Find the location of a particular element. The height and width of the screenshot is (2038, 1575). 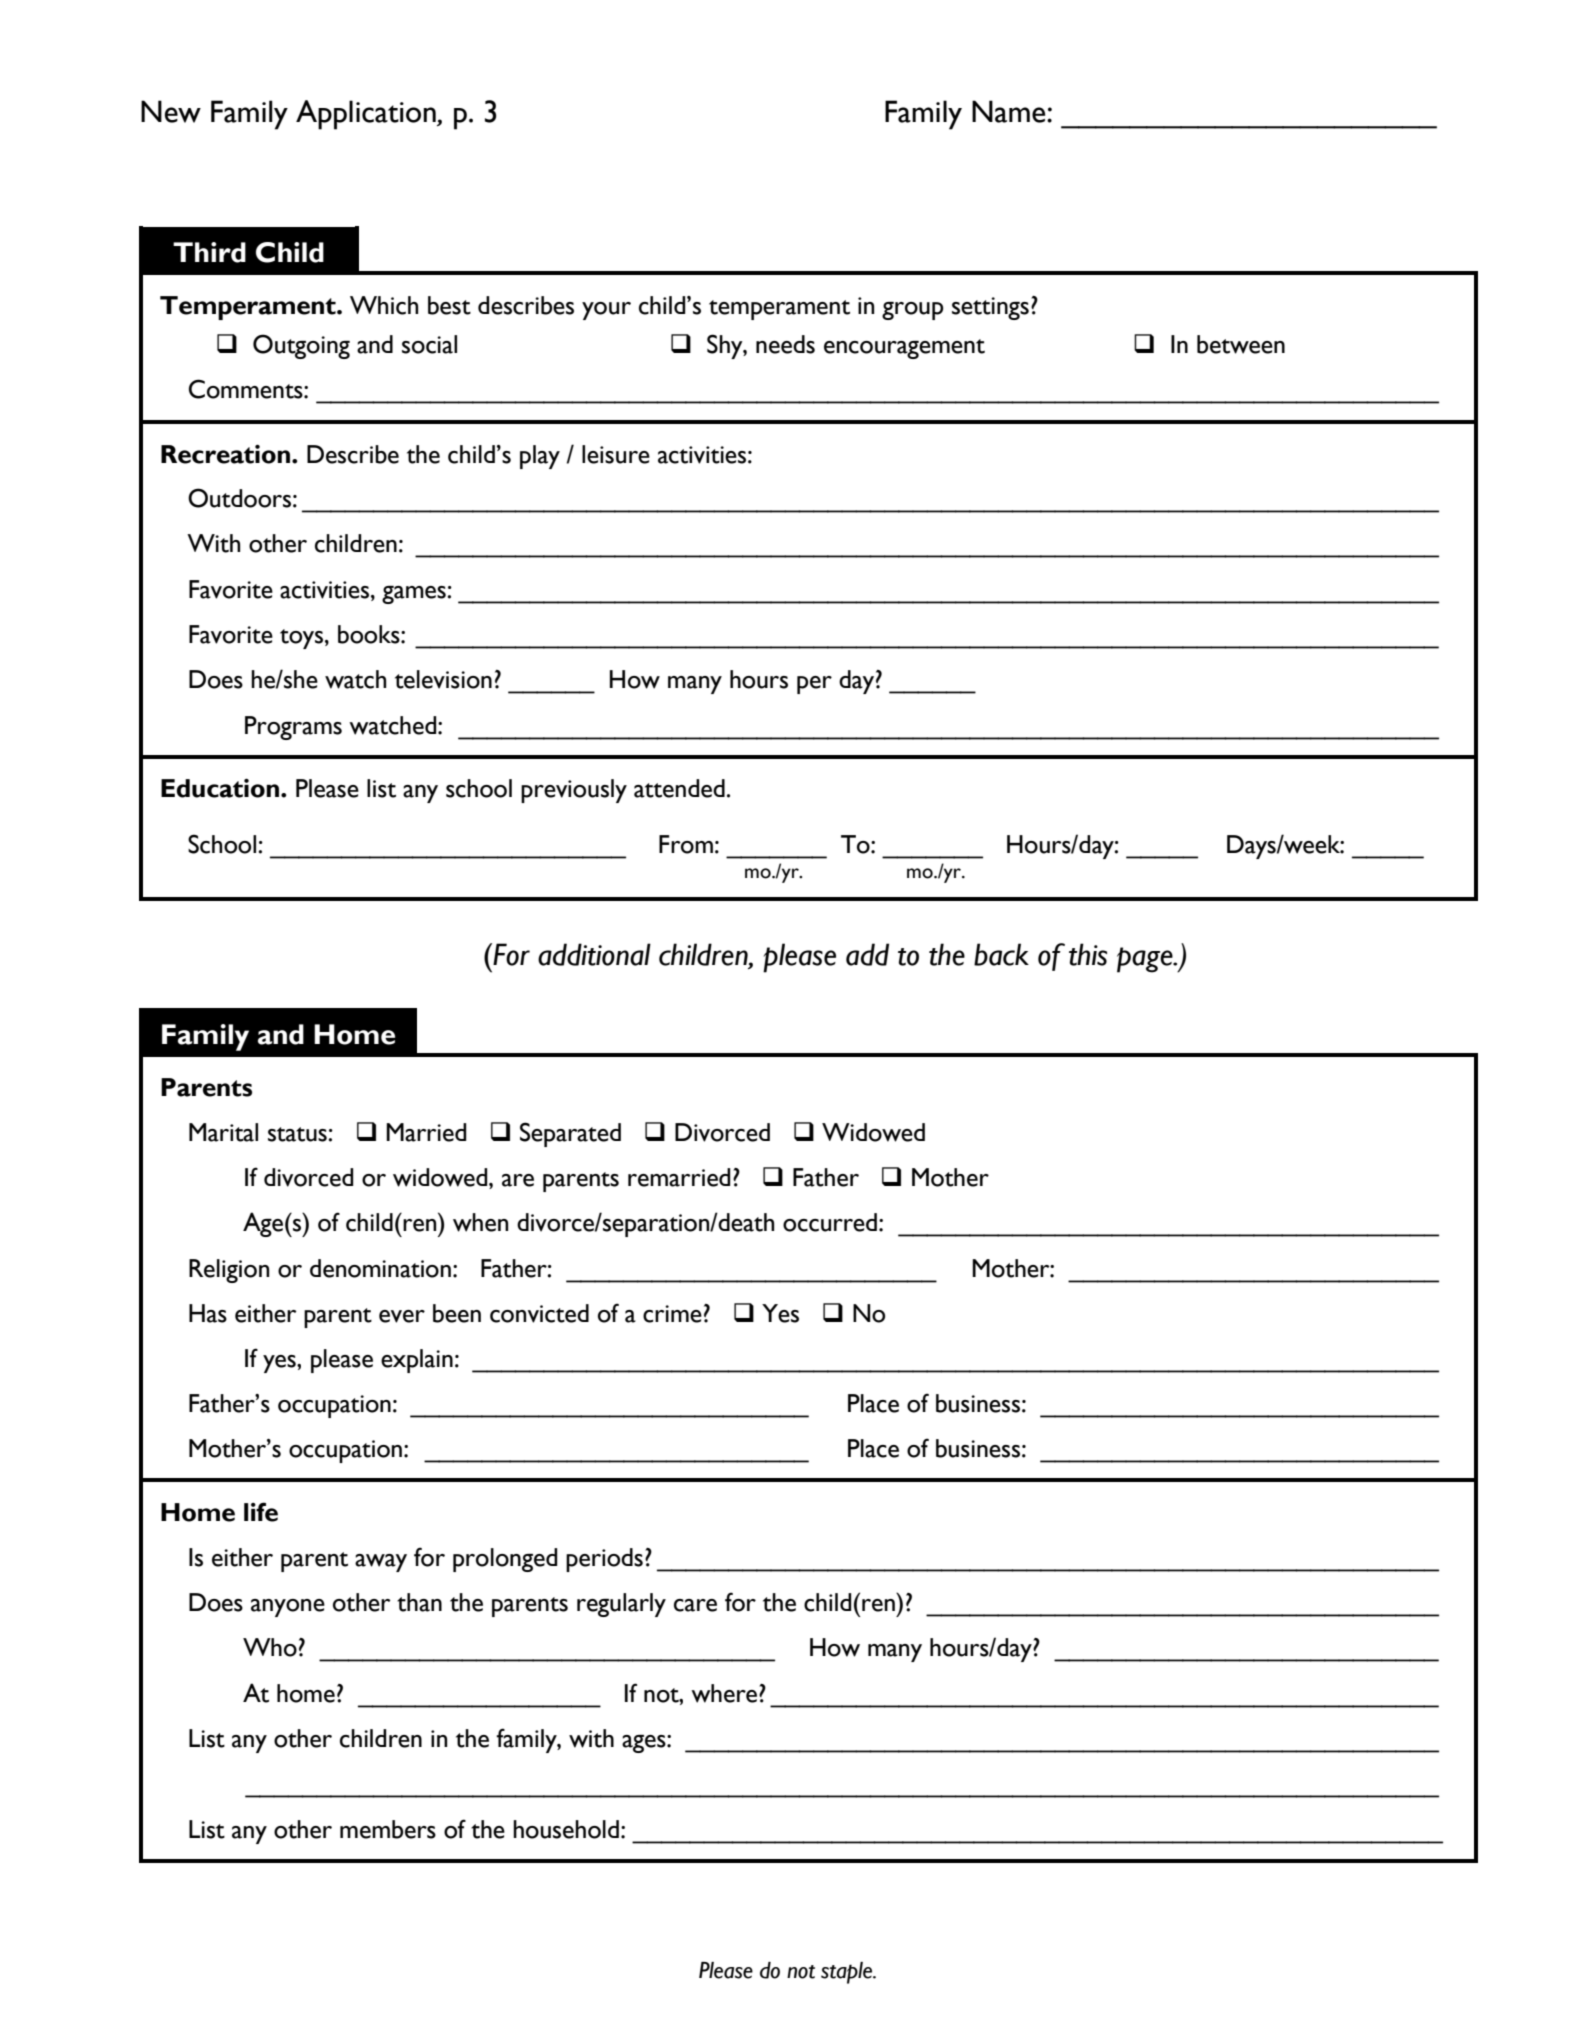

members is located at coordinates (388, 1829).
